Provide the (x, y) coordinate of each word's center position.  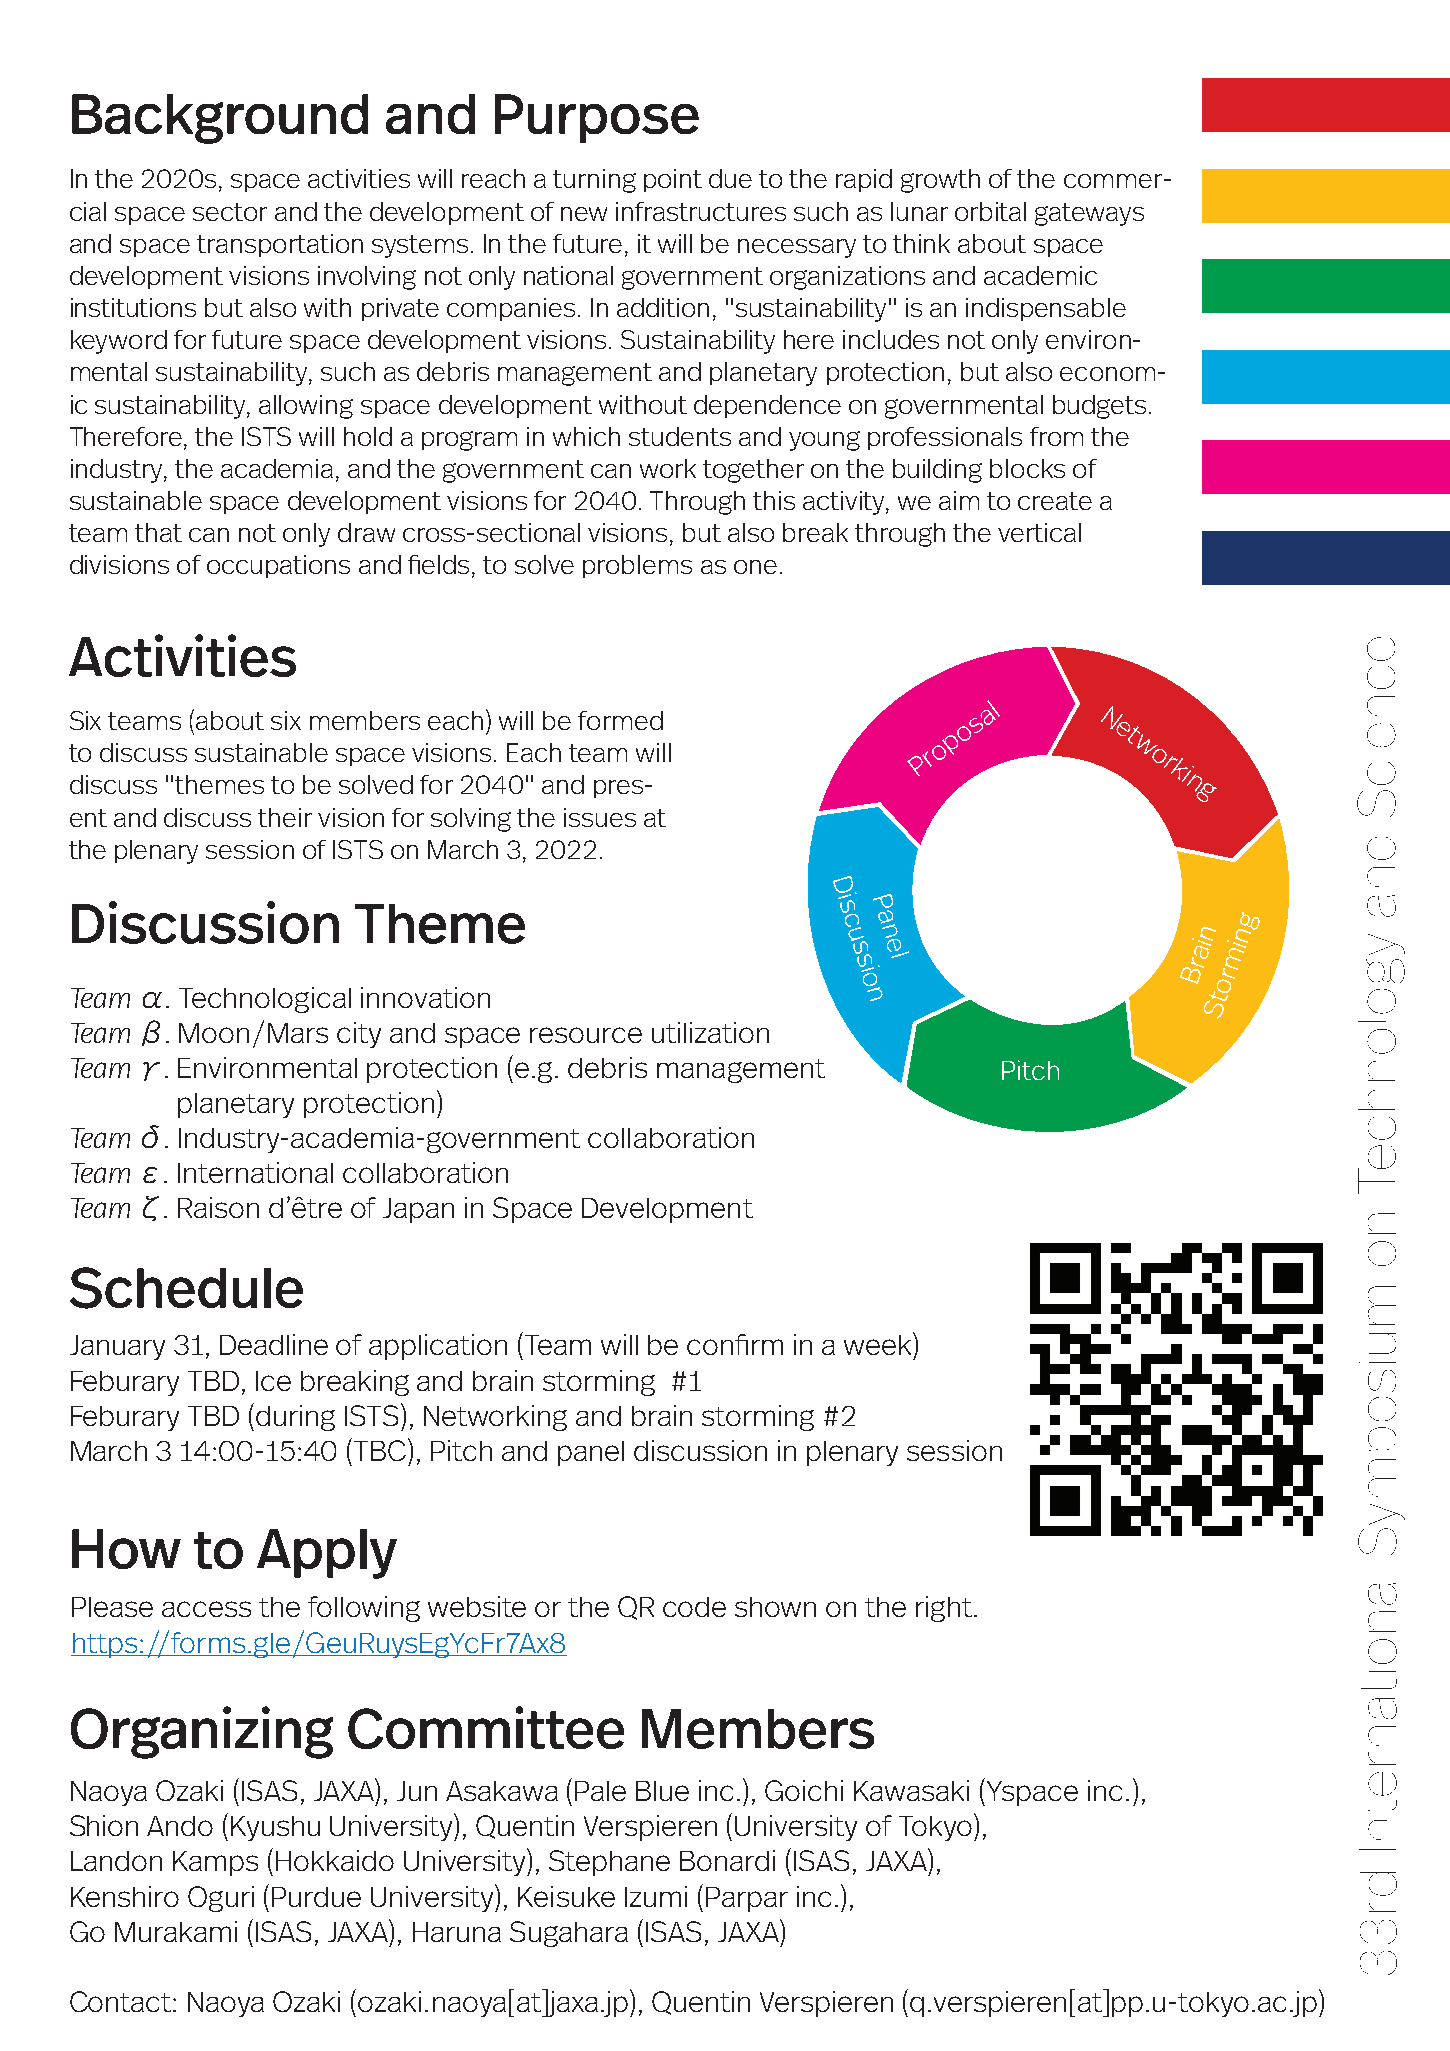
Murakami (176, 1931)
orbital (990, 211)
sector (230, 212)
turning (594, 181)
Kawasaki (911, 1790)
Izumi (656, 1896)
